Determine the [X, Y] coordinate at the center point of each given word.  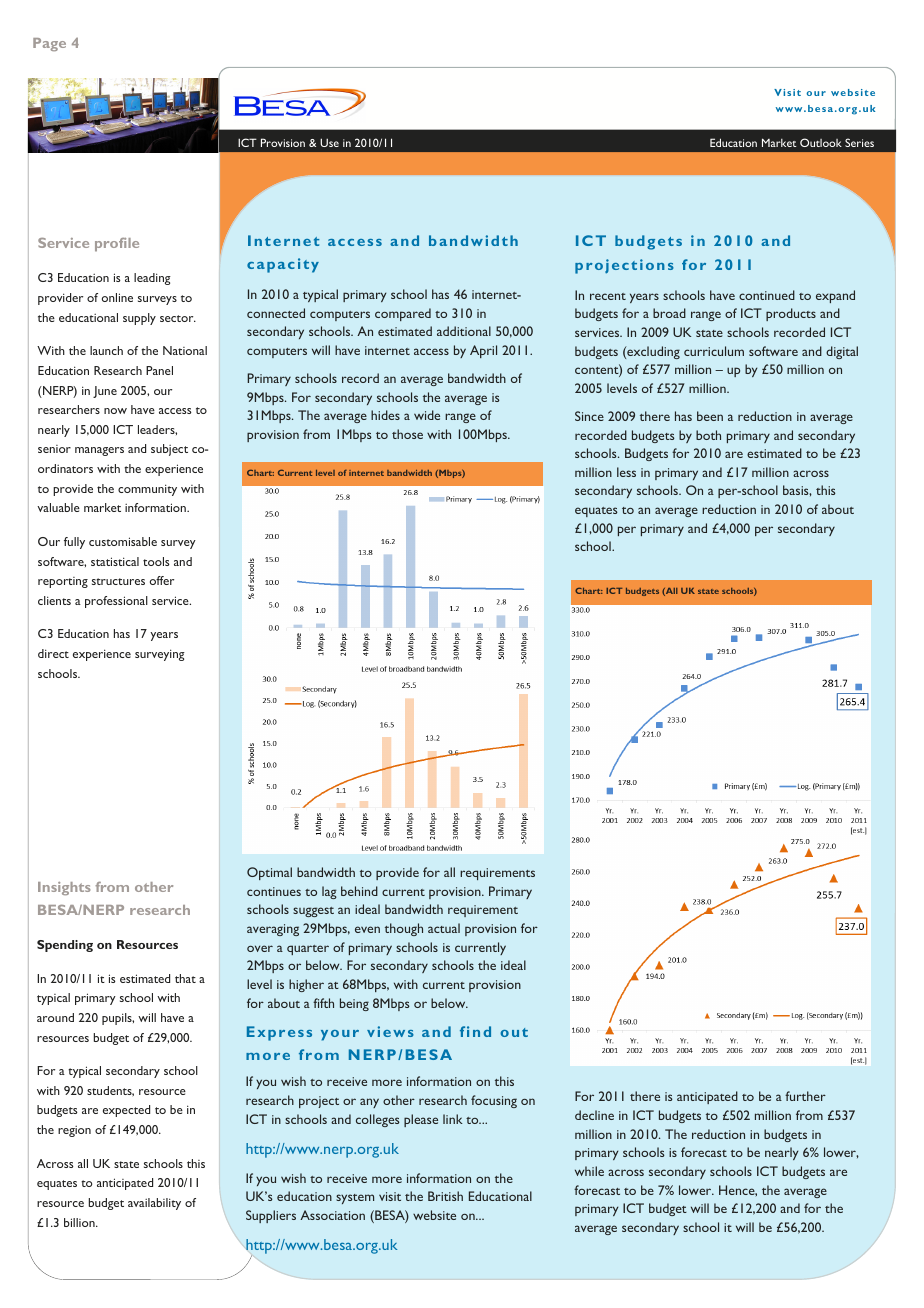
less [626, 472]
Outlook [821, 142]
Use [329, 142]
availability [154, 1204]
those [407, 434]
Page [49, 44]
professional [116, 602]
